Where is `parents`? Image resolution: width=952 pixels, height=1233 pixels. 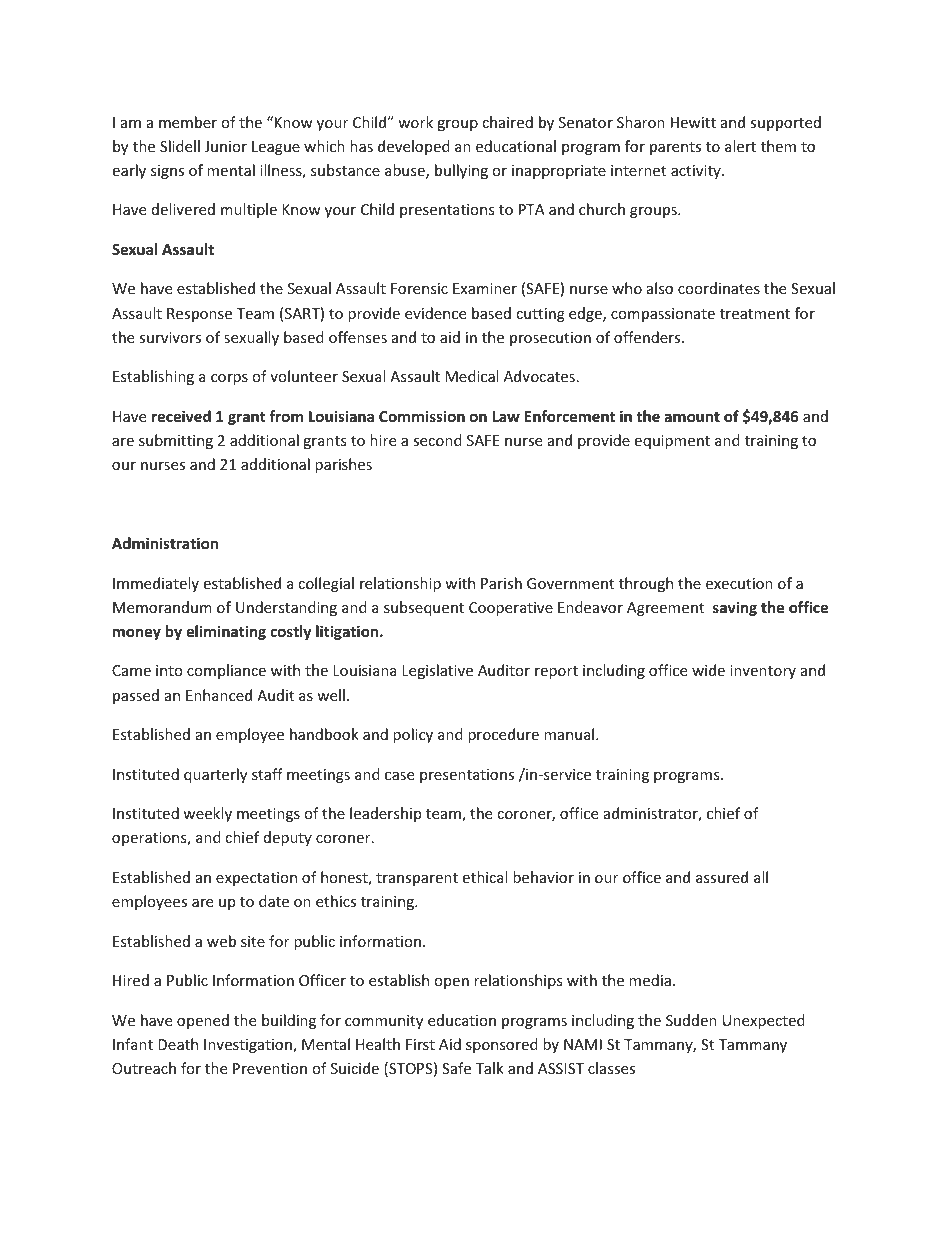
parents is located at coordinates (675, 148).
